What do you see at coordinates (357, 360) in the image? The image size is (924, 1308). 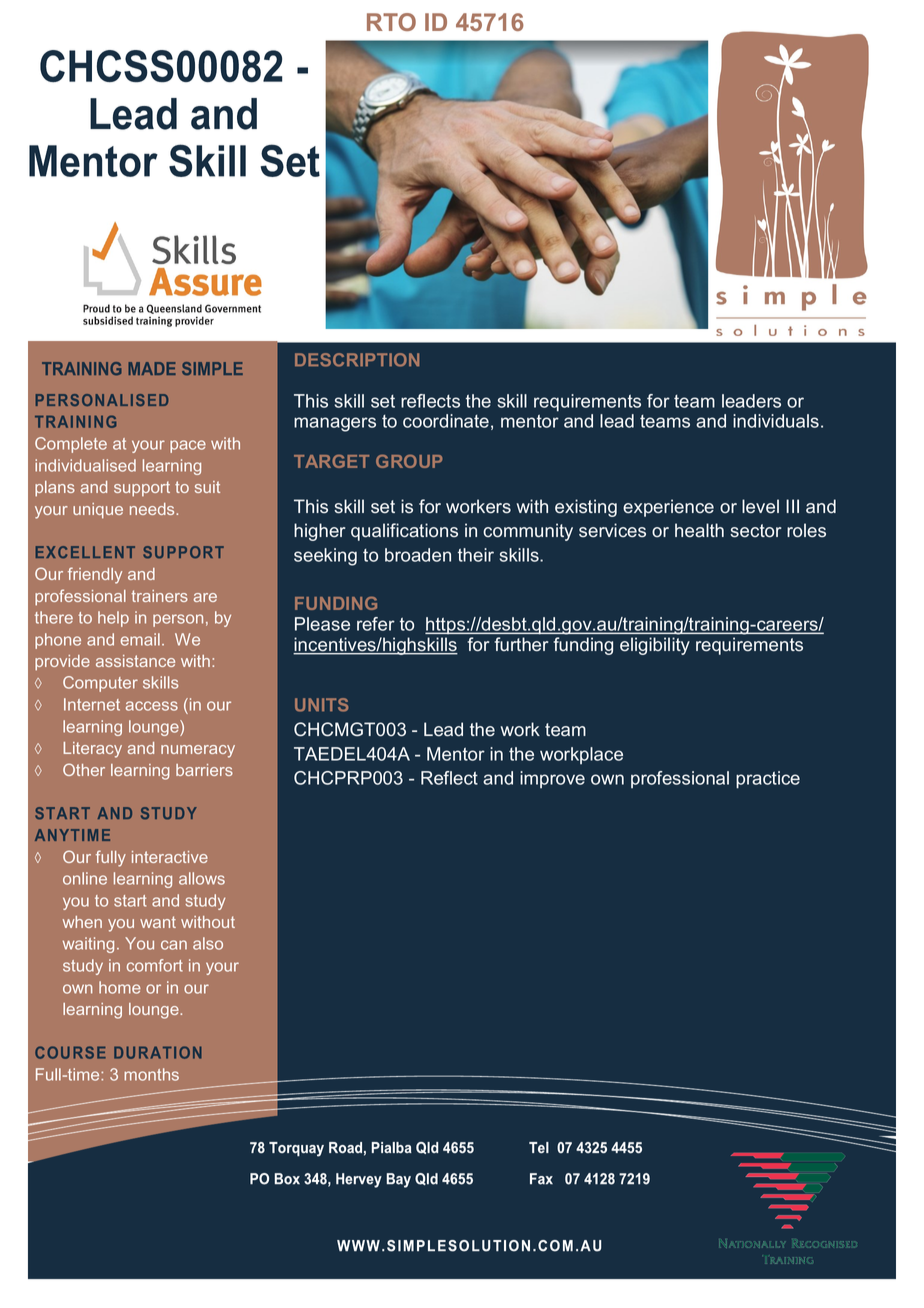 I see `DESCRIPTION` at bounding box center [357, 360].
